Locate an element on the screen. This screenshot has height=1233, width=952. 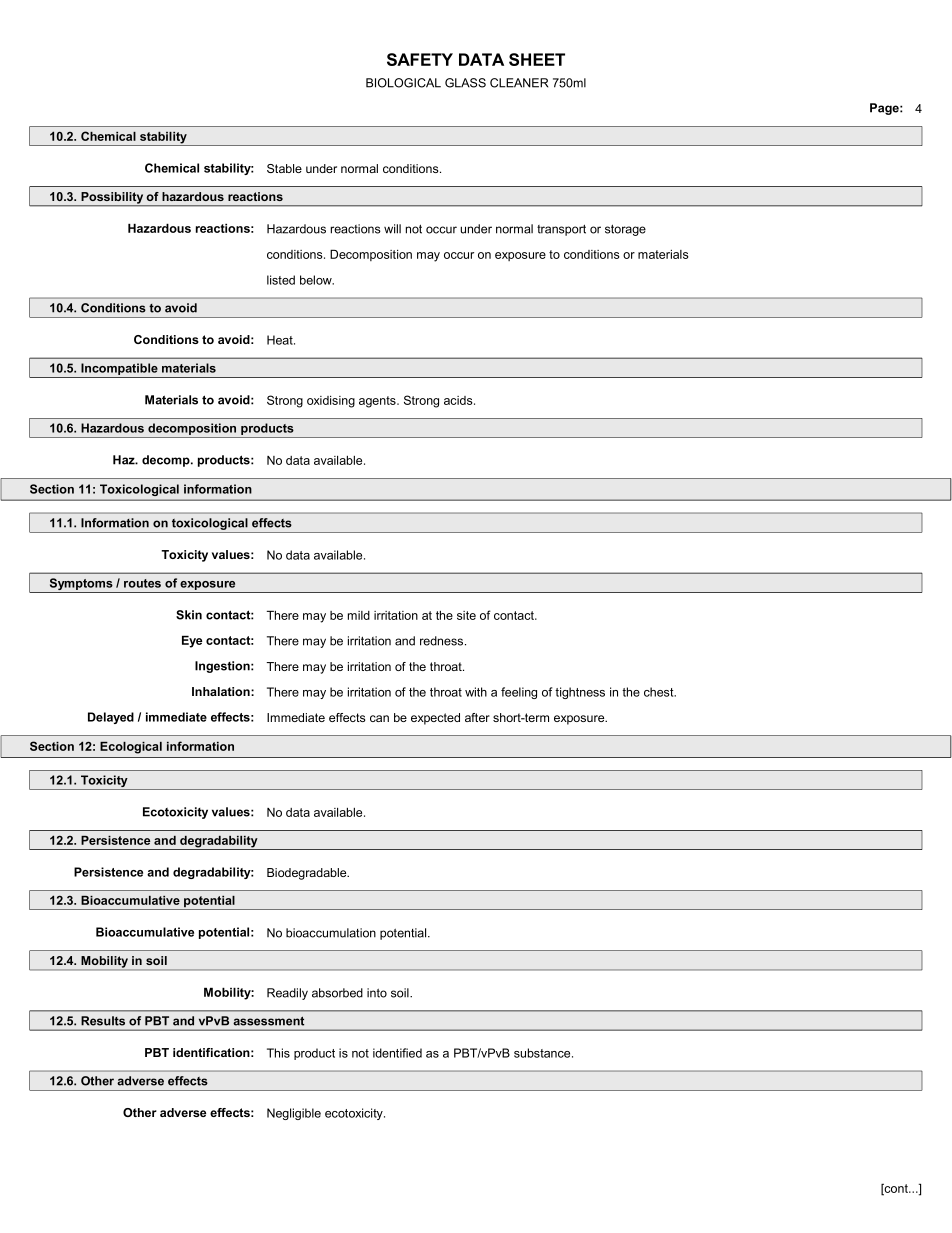
Possibility is located at coordinates (112, 199).
